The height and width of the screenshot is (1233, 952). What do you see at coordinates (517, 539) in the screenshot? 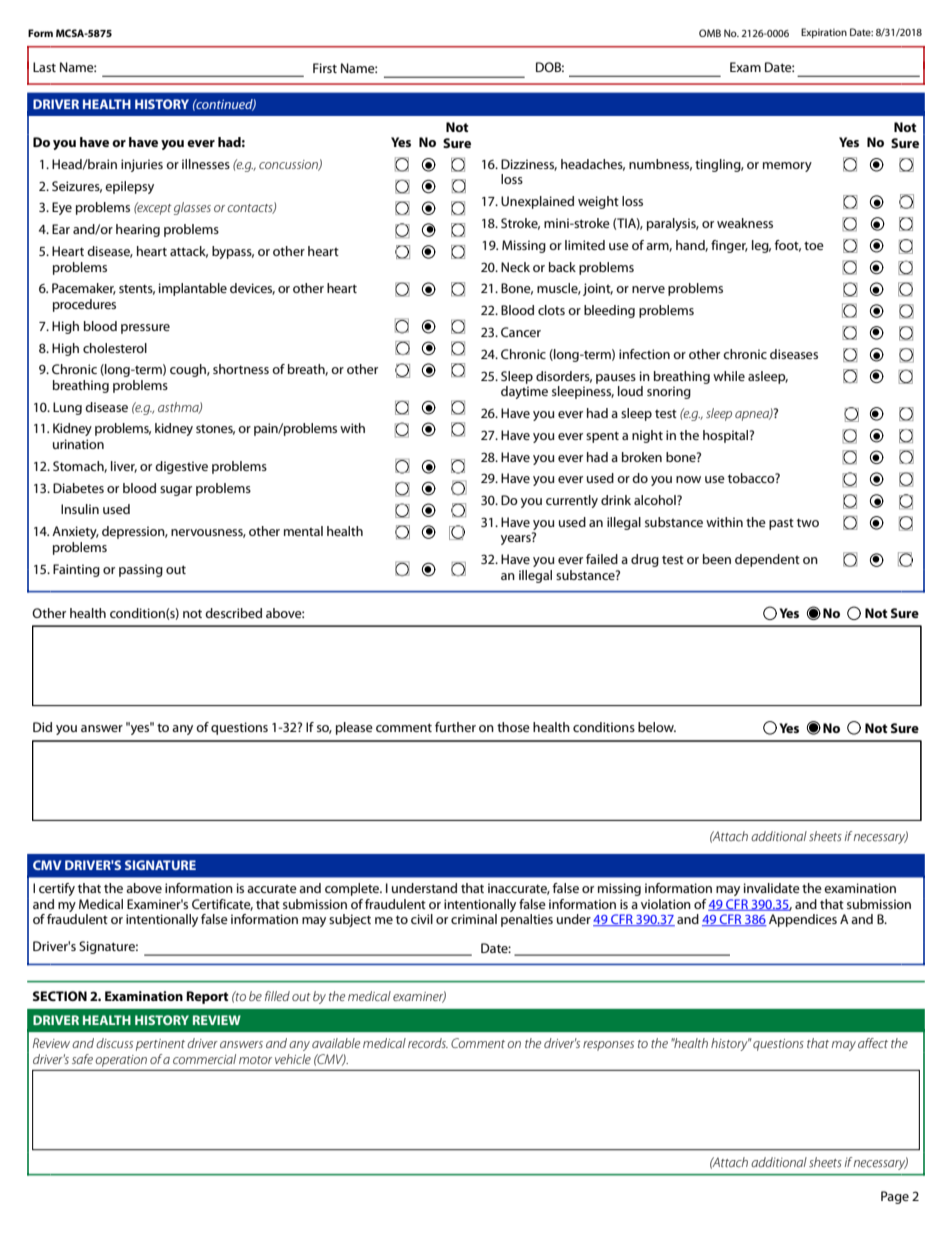
I see `years` at bounding box center [517, 539].
